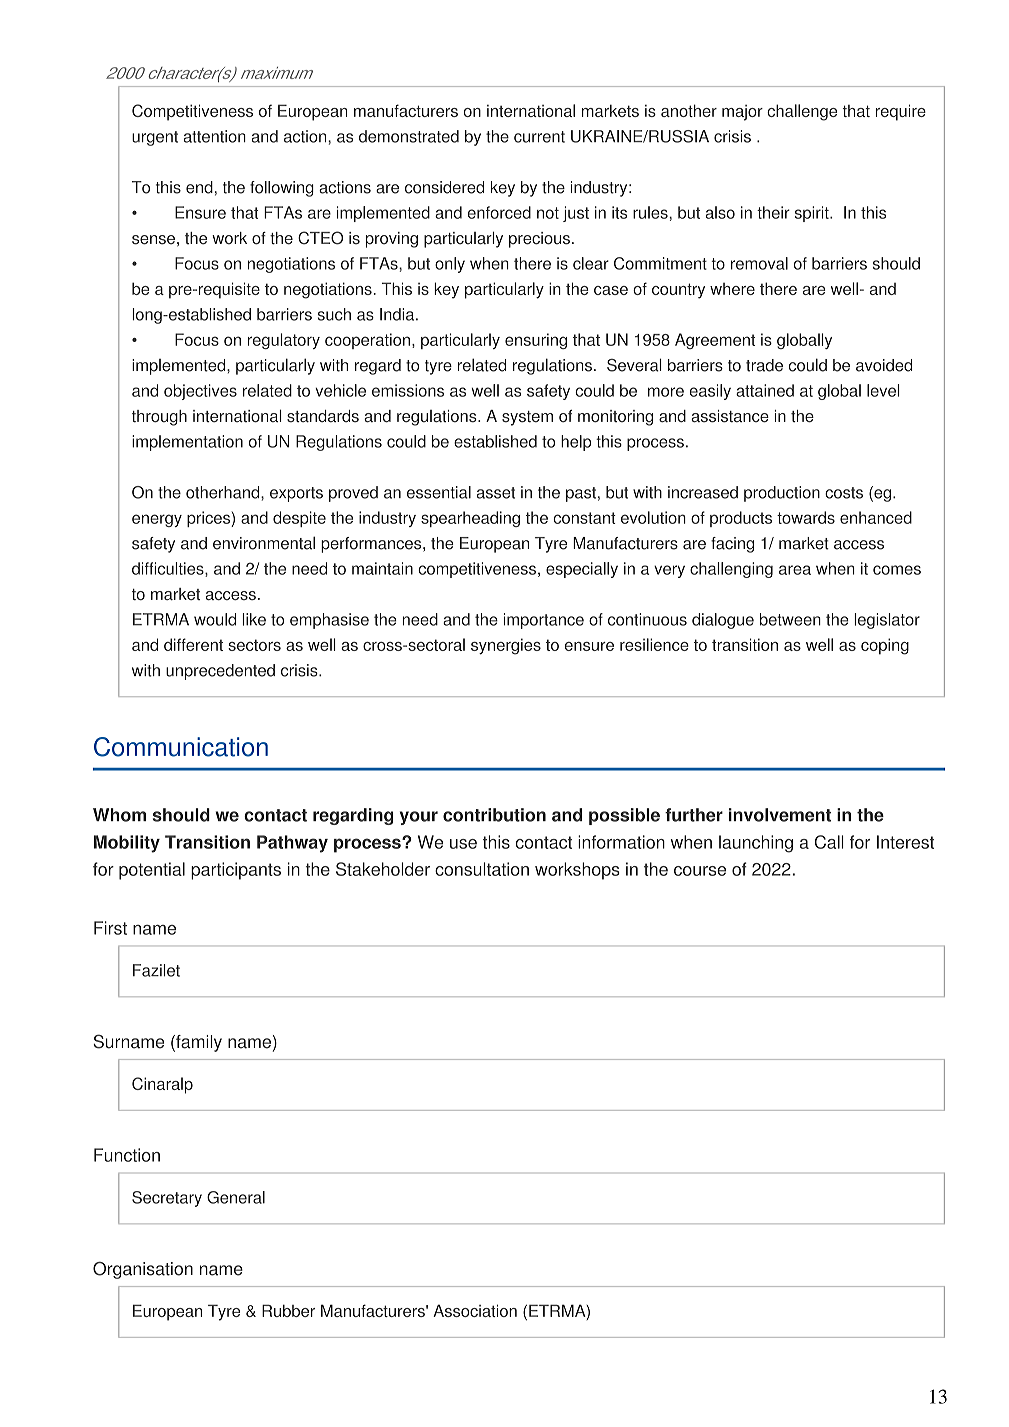 The height and width of the screenshot is (1427, 1009). Describe the element at coordinates (143, 1270) in the screenshot. I see `Organisation` at that location.
